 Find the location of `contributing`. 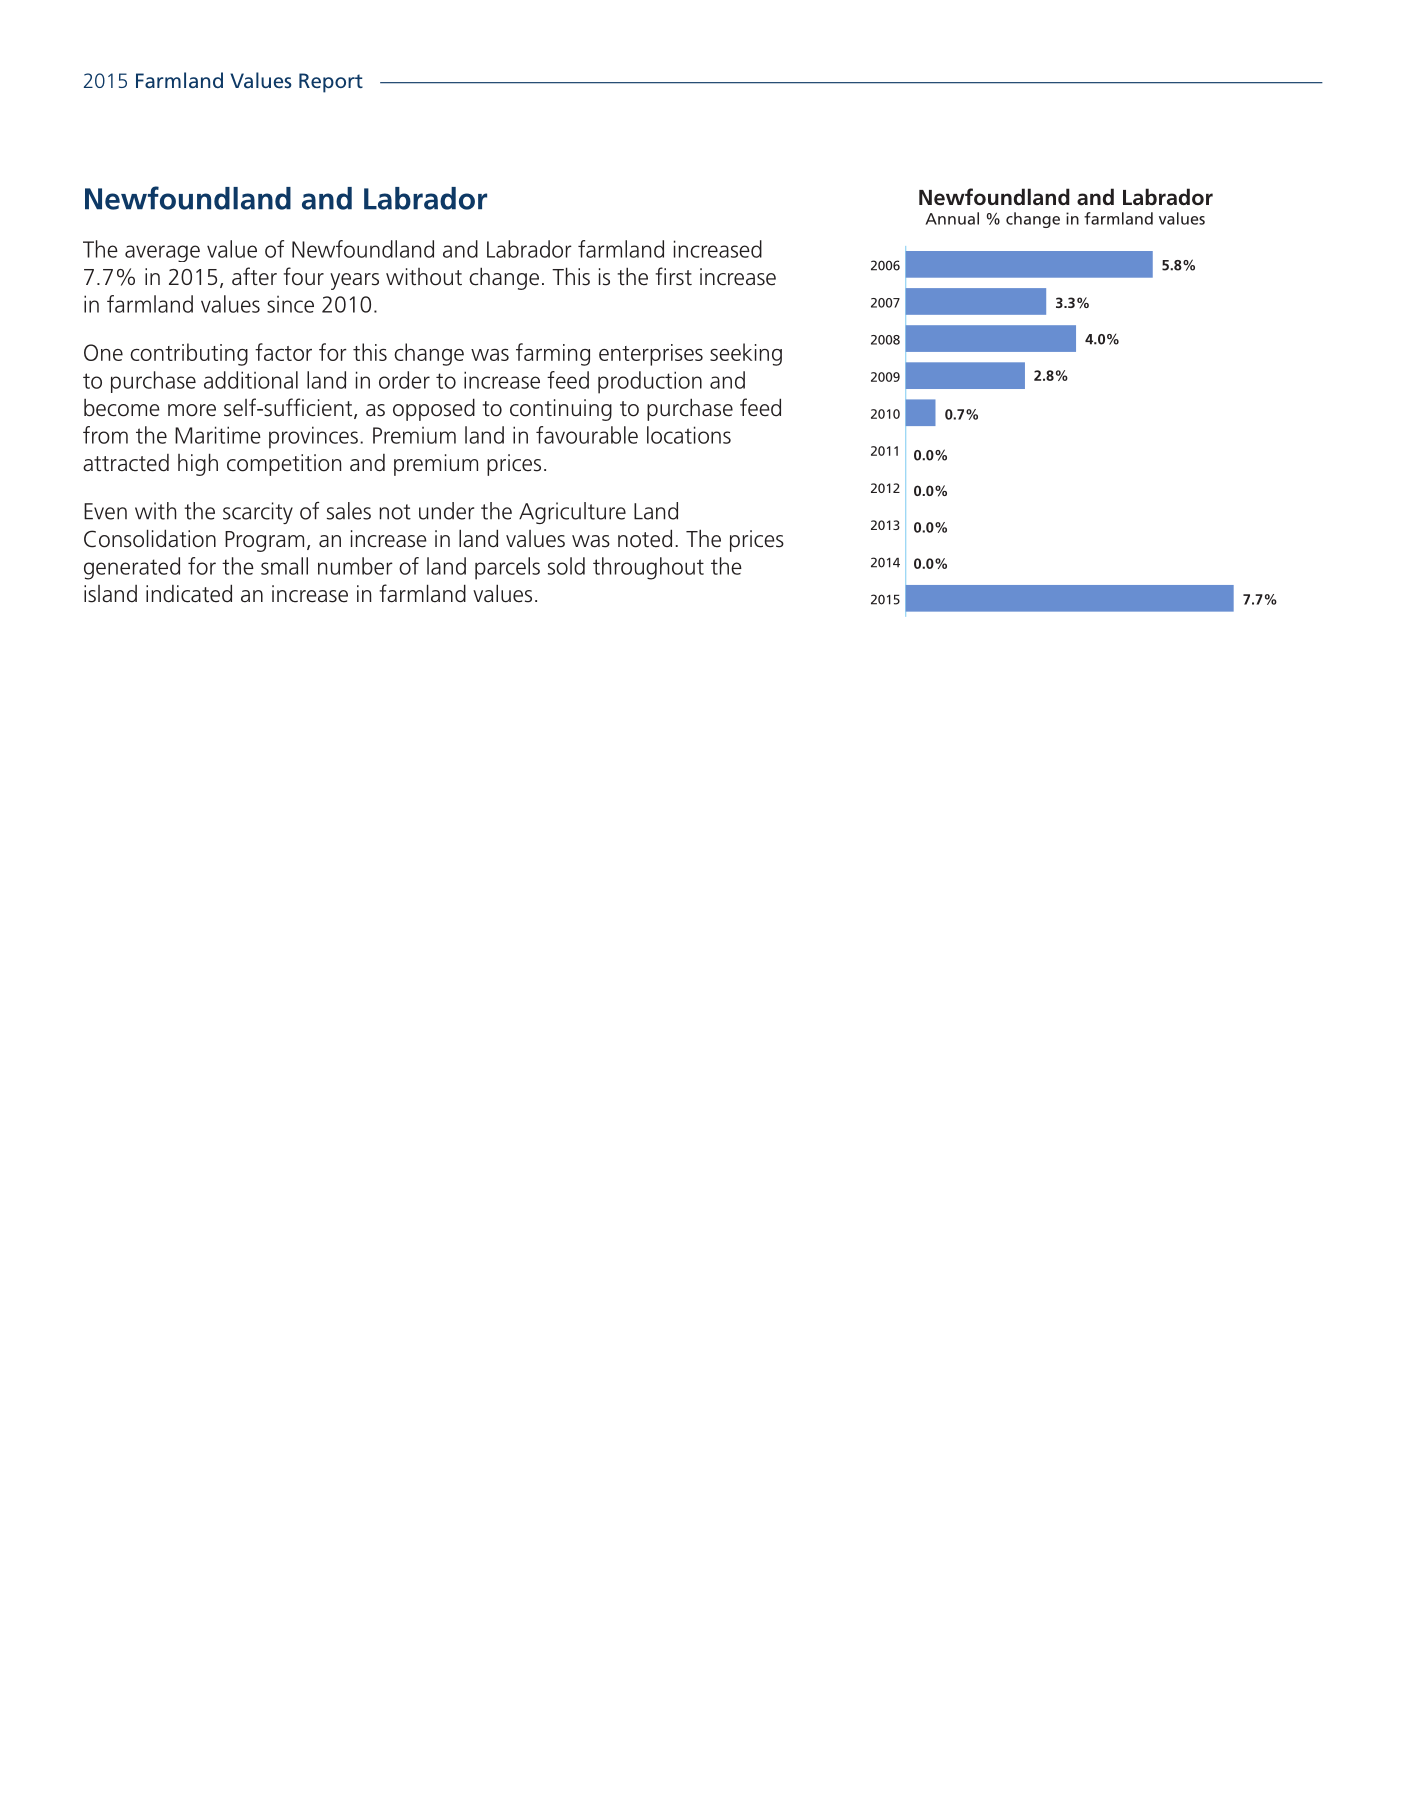

contributing is located at coordinates (189, 354).
